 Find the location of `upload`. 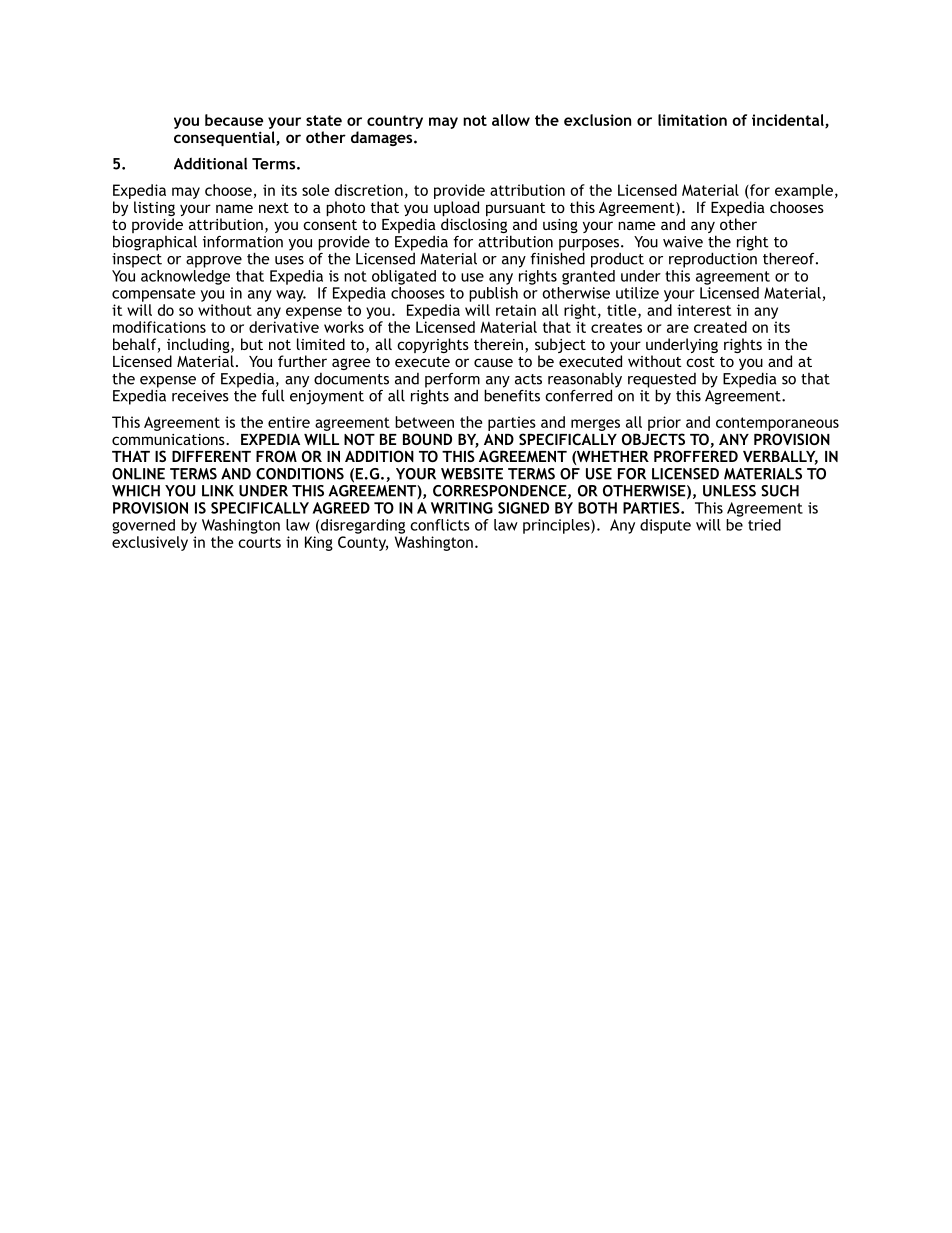

upload is located at coordinates (456, 210).
